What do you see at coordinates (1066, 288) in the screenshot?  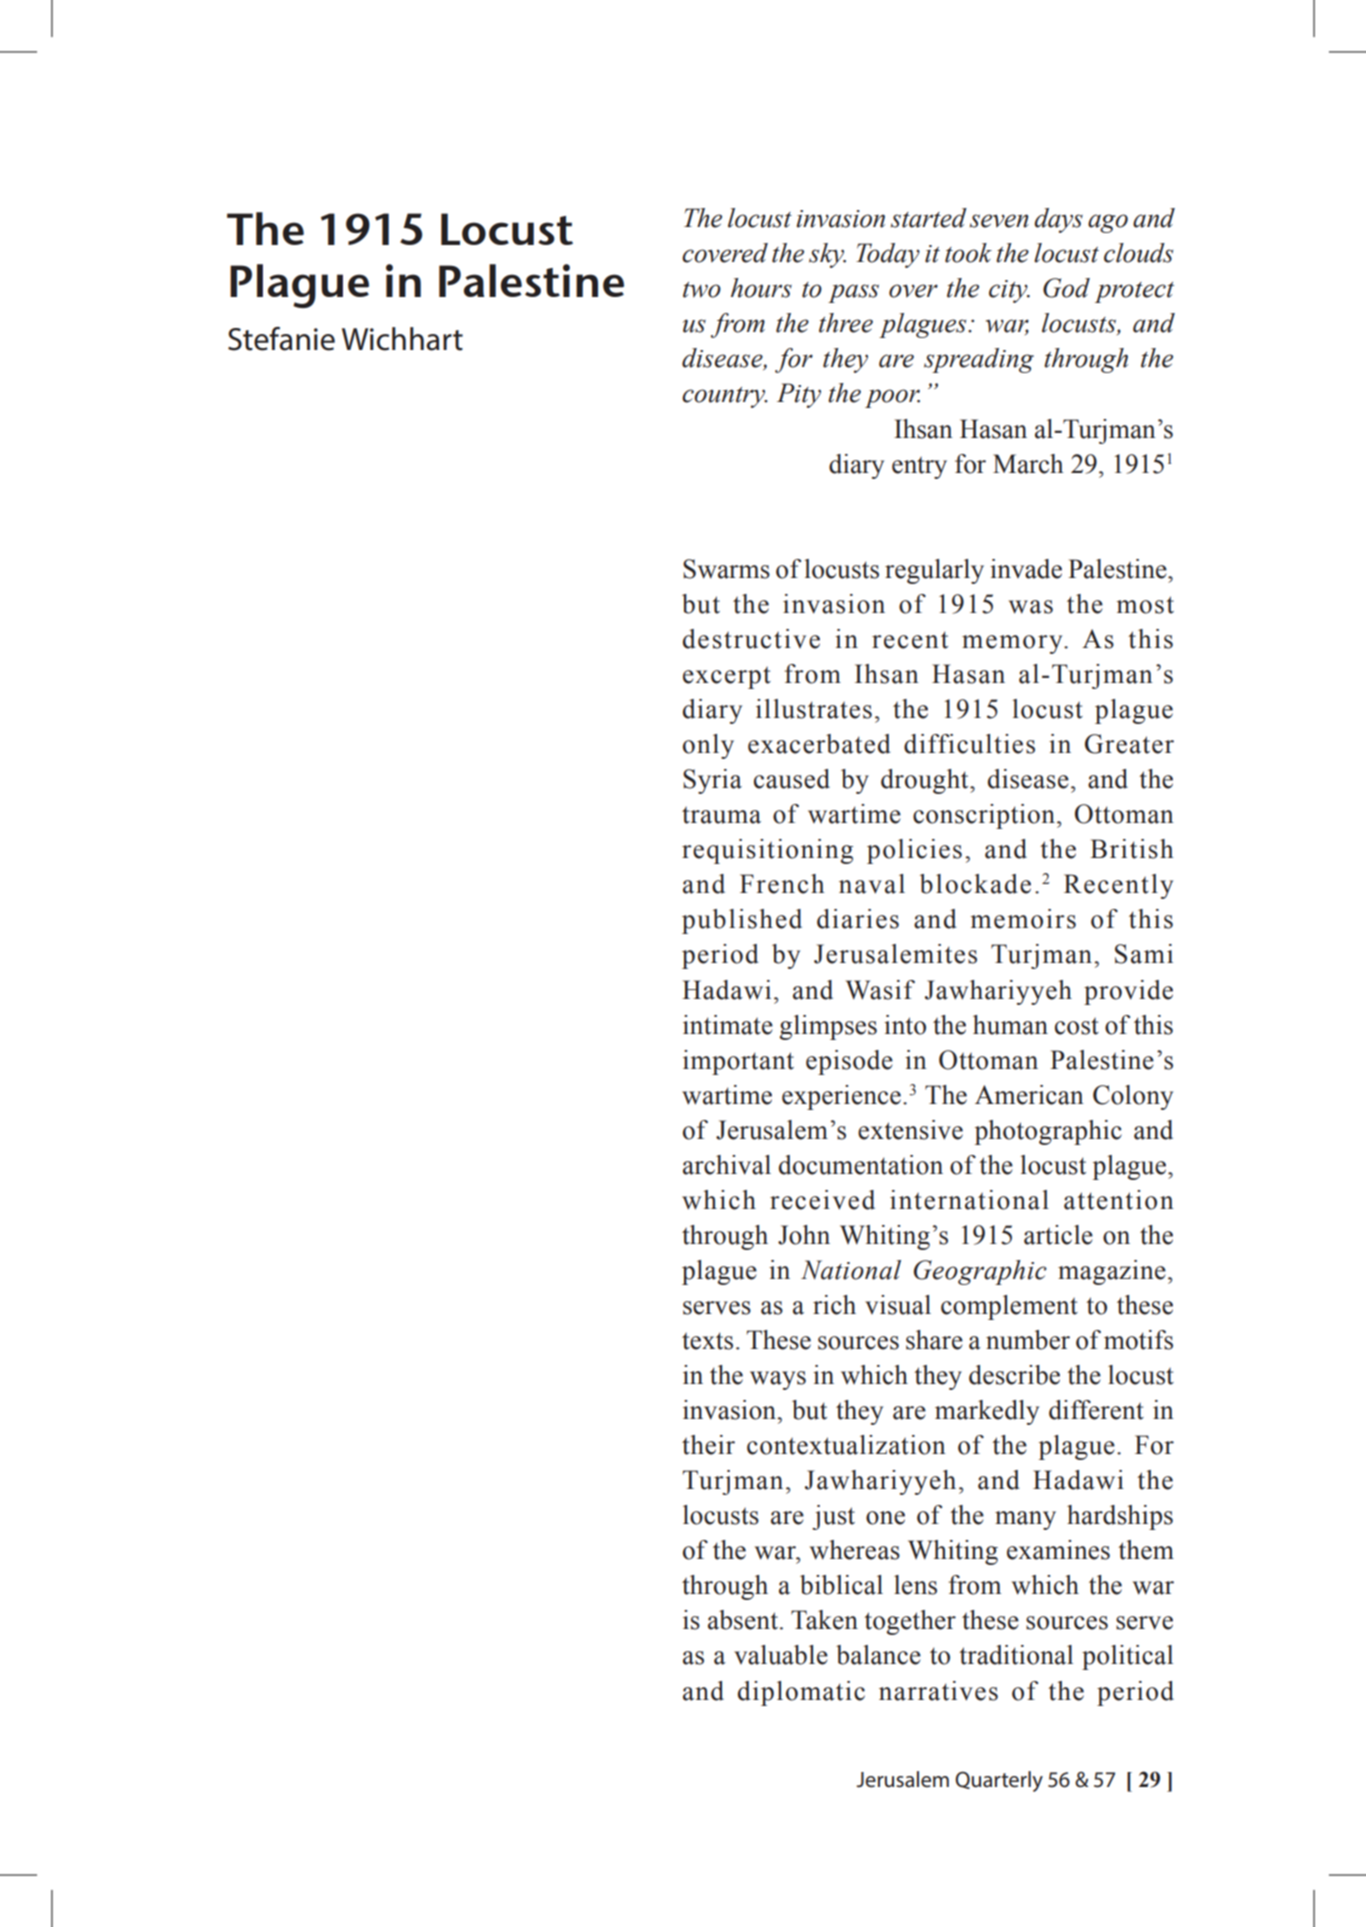 I see `God` at bounding box center [1066, 288].
